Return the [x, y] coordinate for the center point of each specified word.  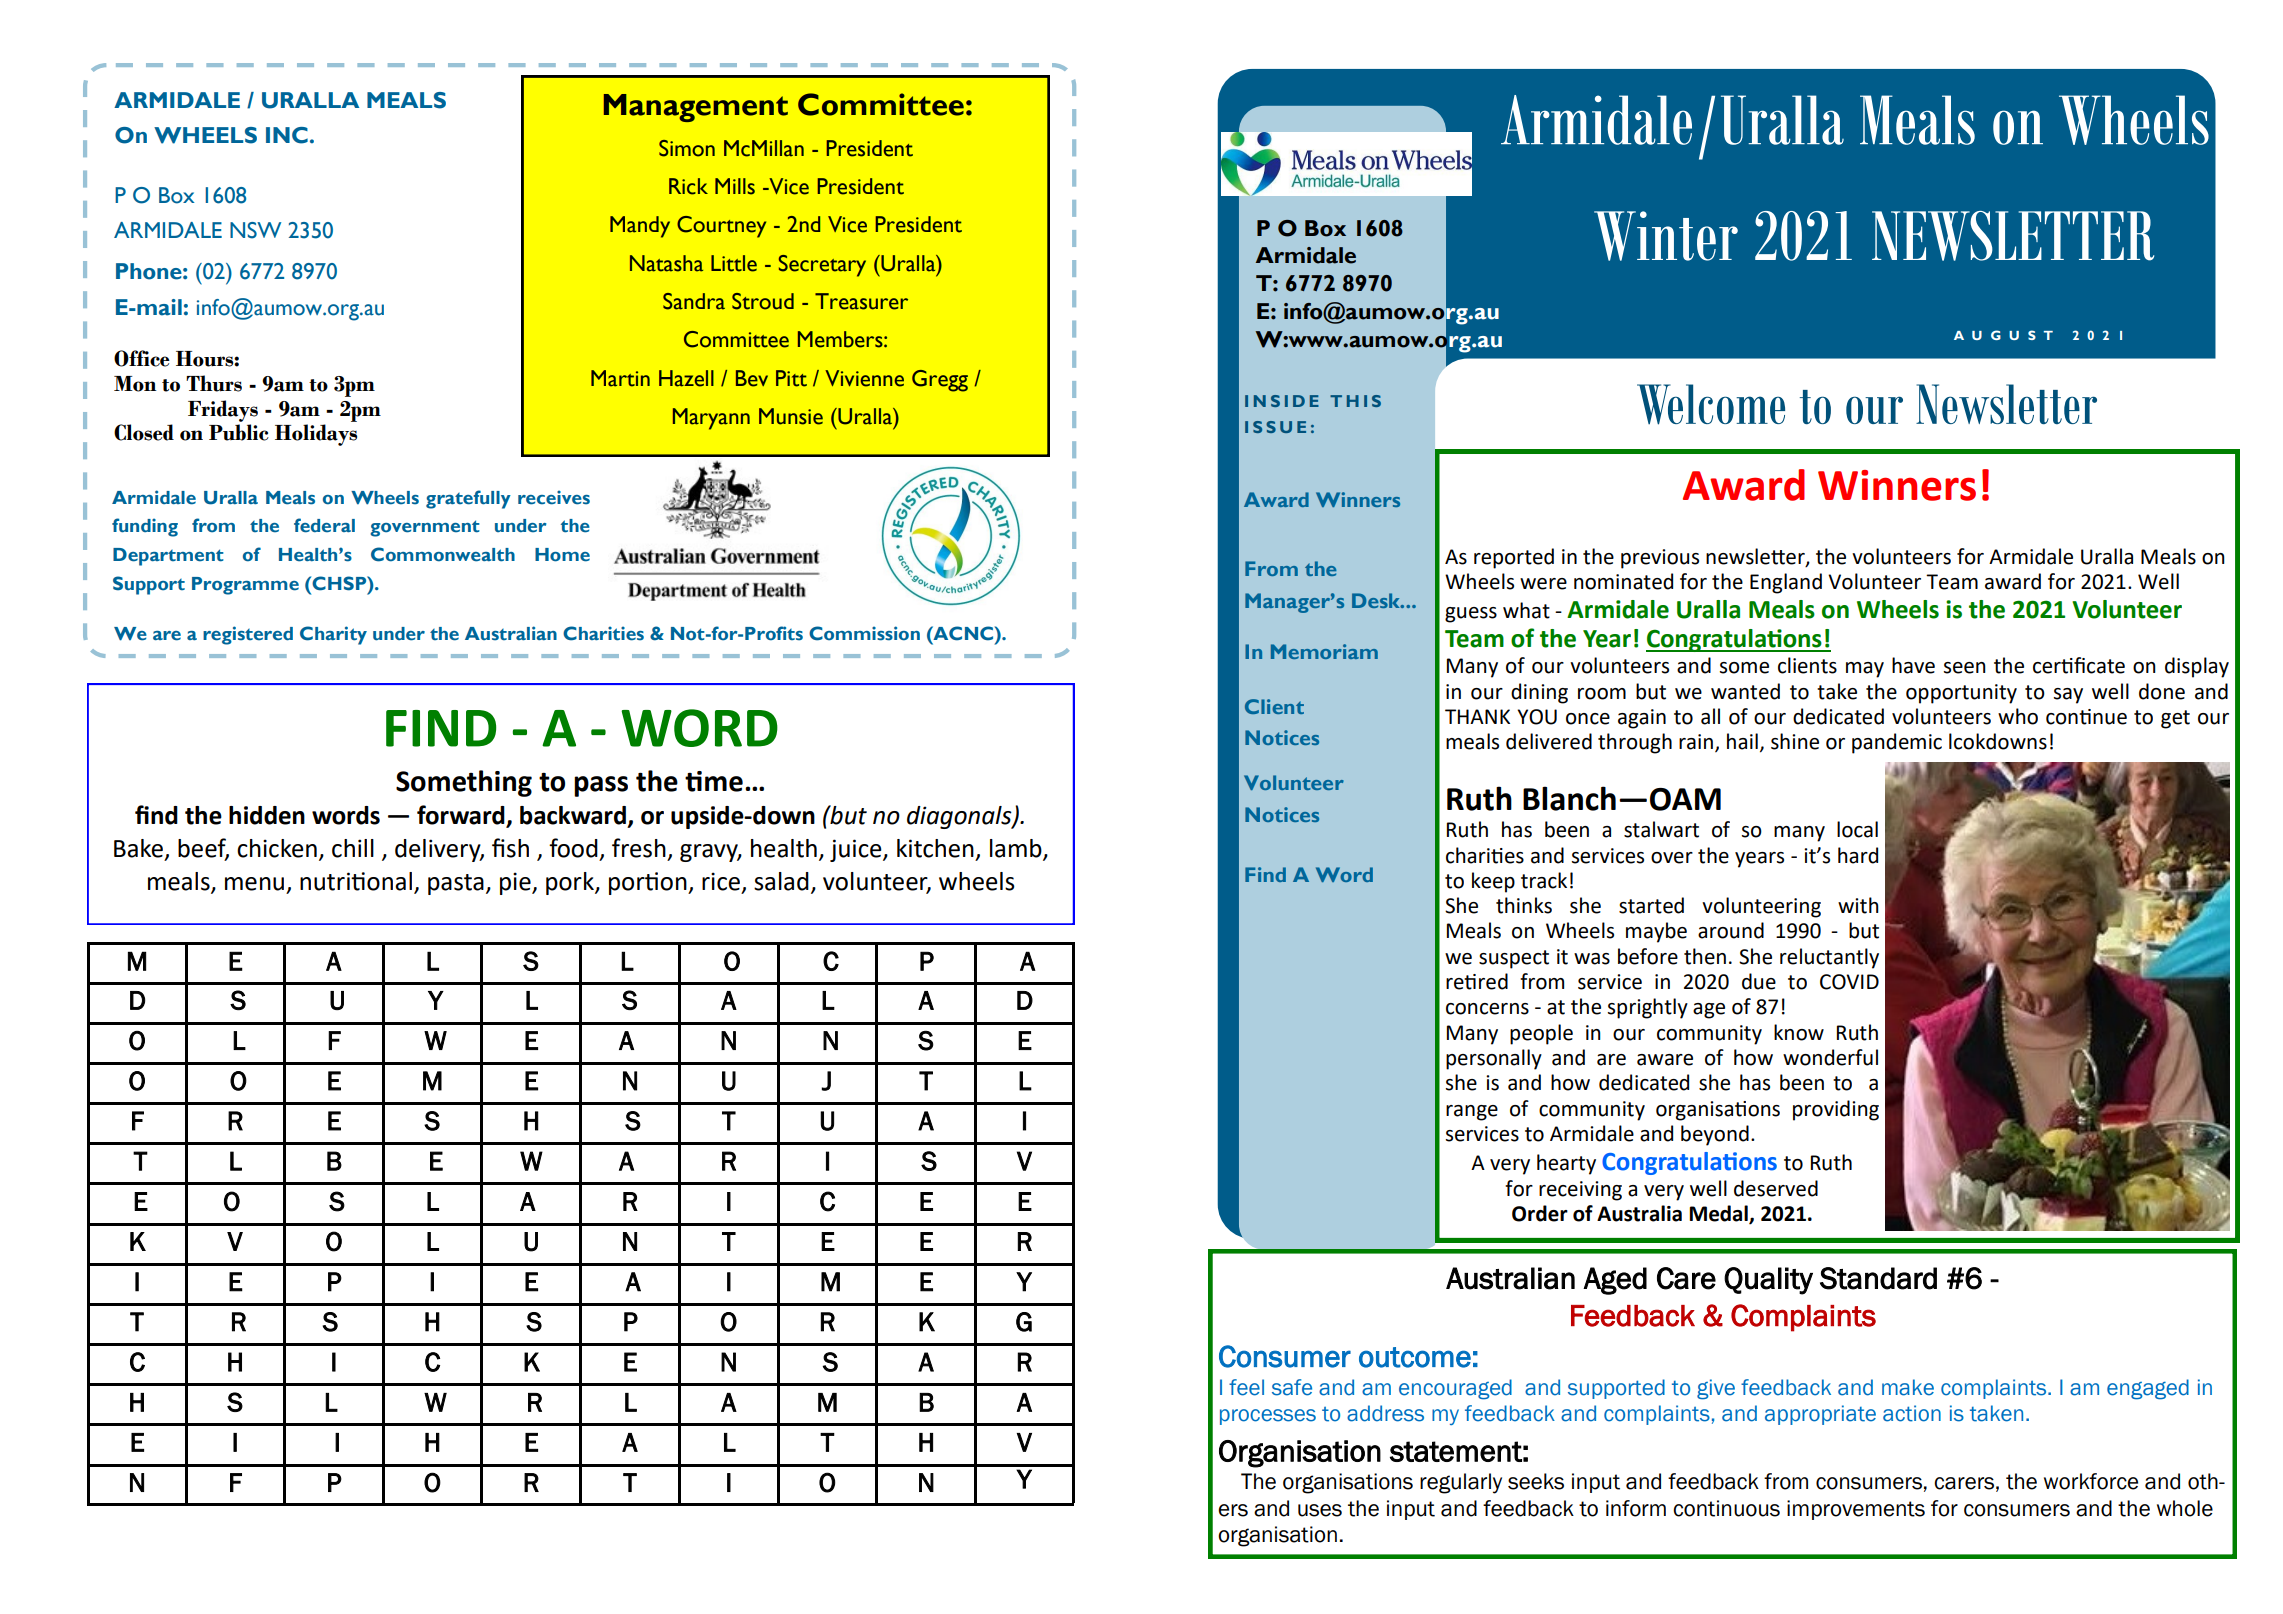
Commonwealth [443, 554]
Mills [735, 186]
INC [287, 135]
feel [1246, 1387]
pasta [456, 884]
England [1786, 583]
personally [1494, 1059]
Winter [1666, 236]
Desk [1377, 600]
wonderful [1830, 1057]
